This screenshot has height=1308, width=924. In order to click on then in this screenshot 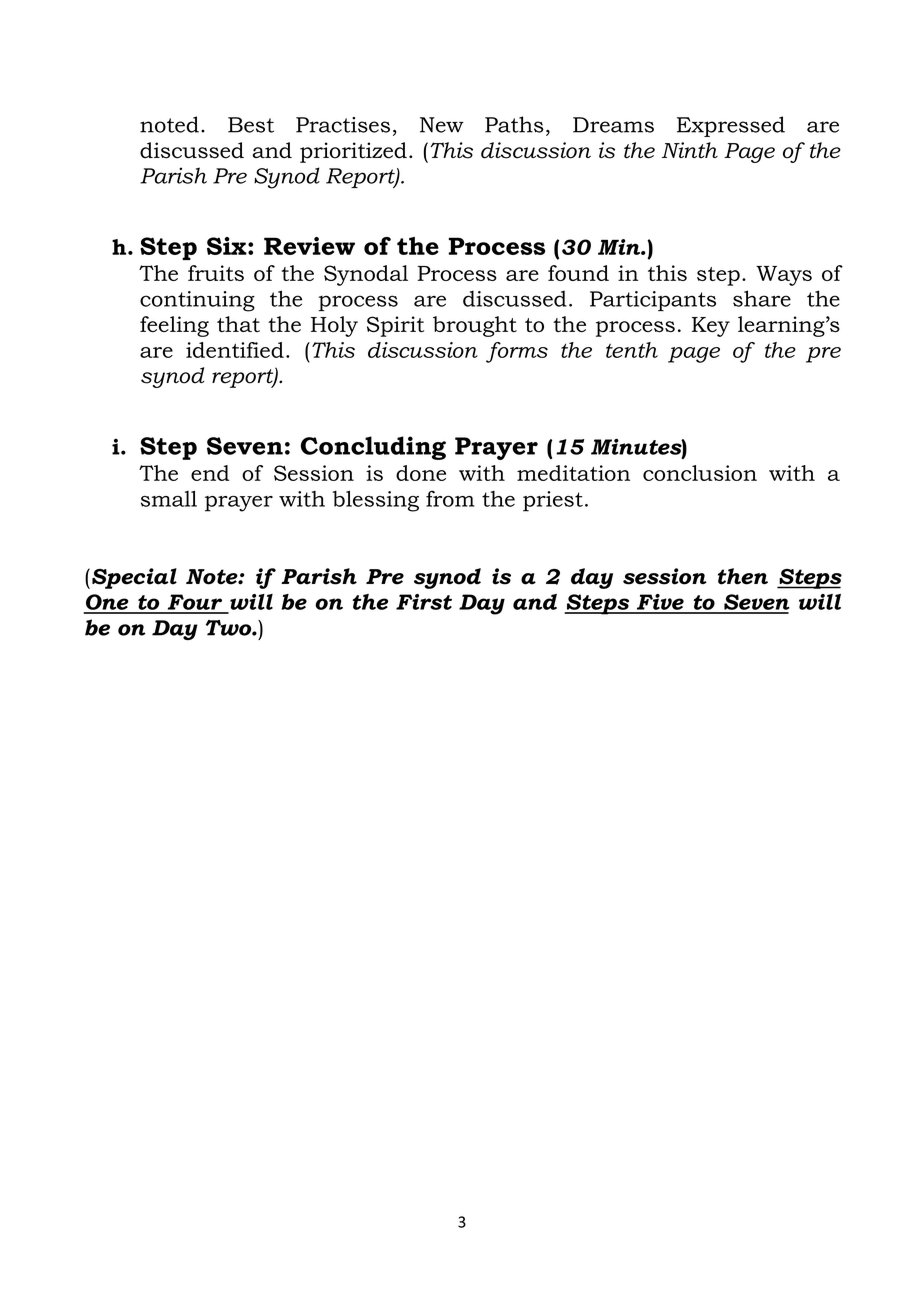, I will do `click(743, 576)`.
